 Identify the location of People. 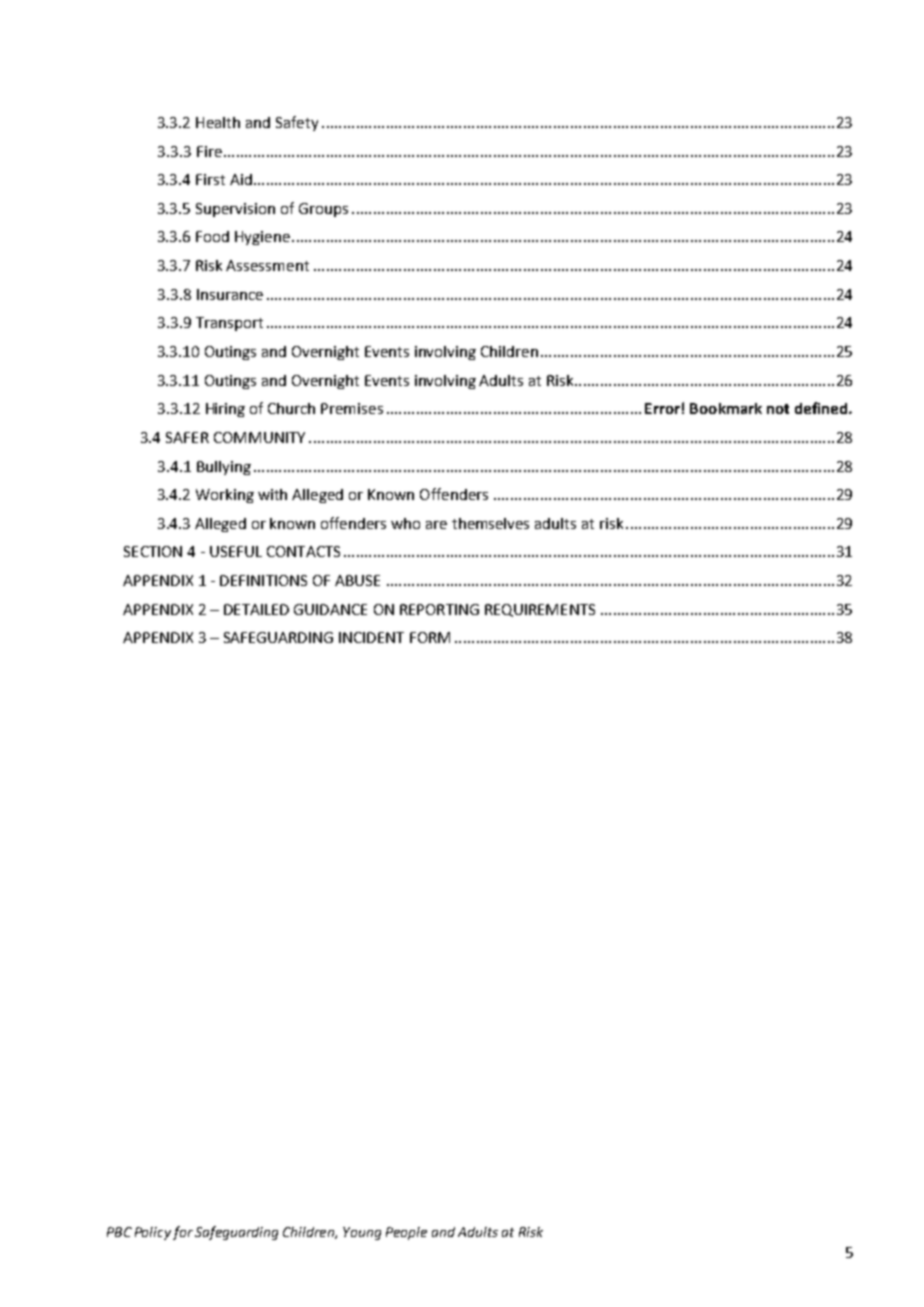
(406, 1233).
